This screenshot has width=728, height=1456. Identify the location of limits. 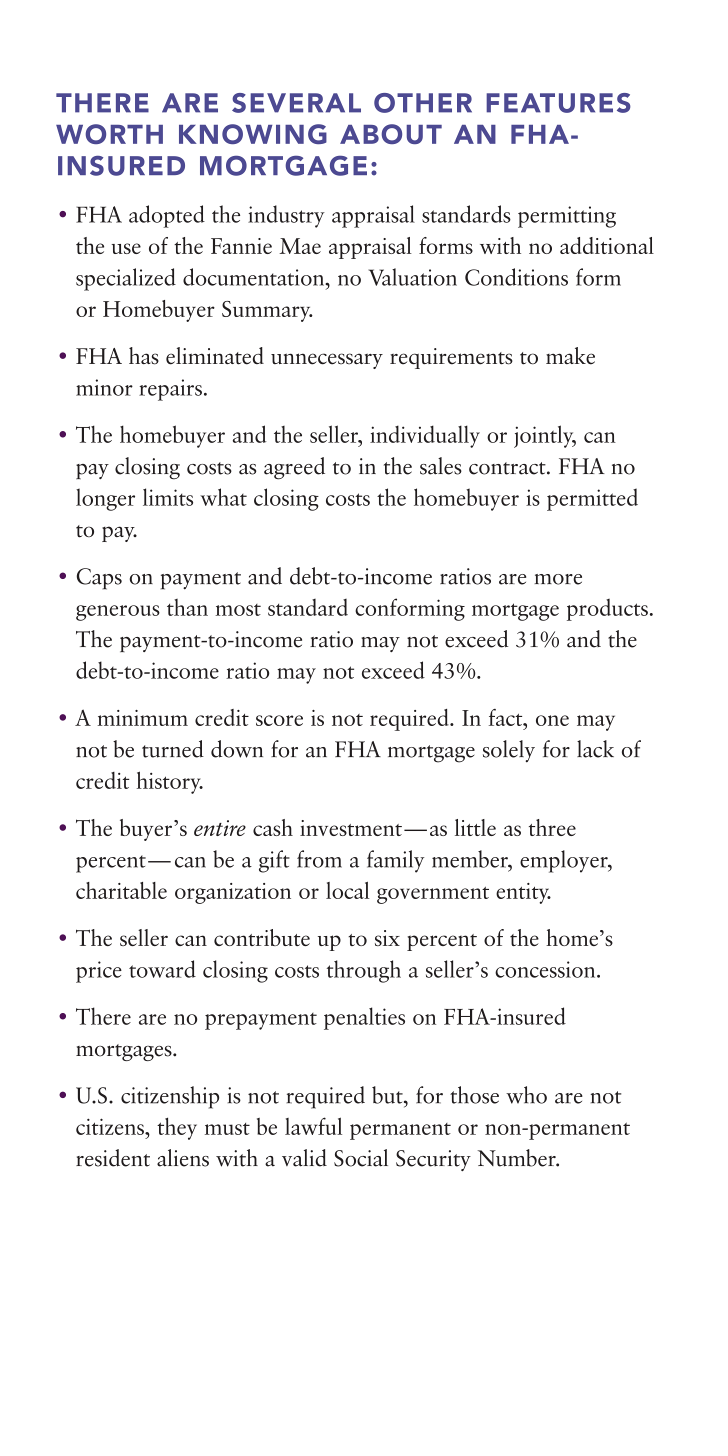
(168, 497).
